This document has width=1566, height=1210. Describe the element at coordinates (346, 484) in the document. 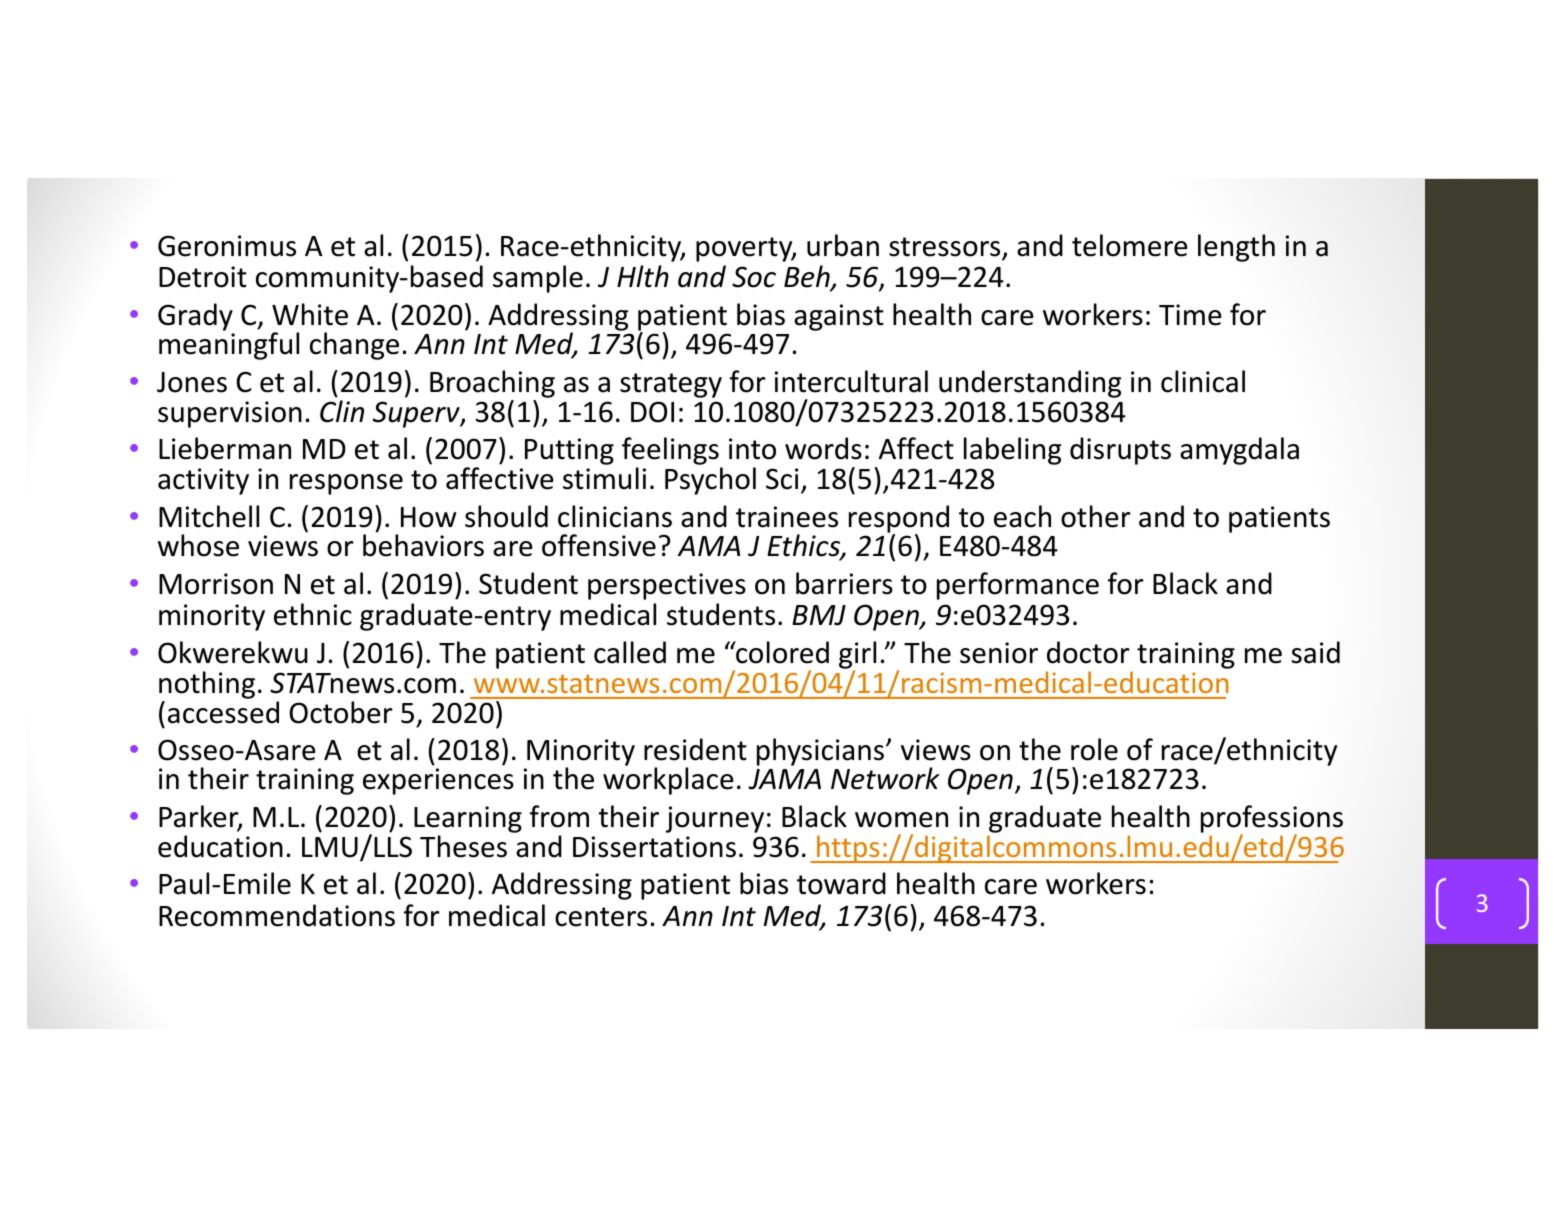

I see `response` at that location.
